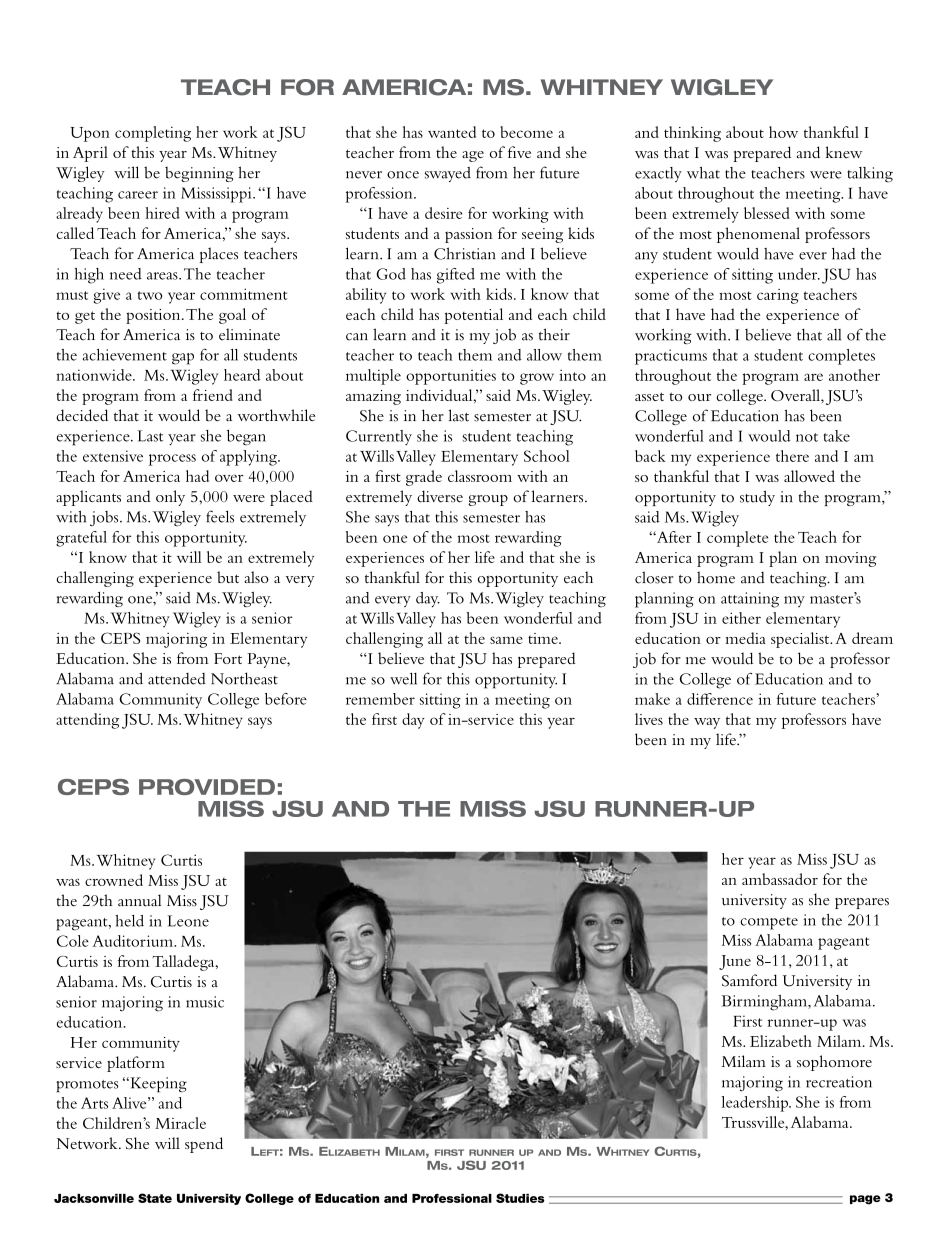 Image resolution: width=952 pixels, height=1233 pixels. I want to click on spend, so click(204, 1145).
